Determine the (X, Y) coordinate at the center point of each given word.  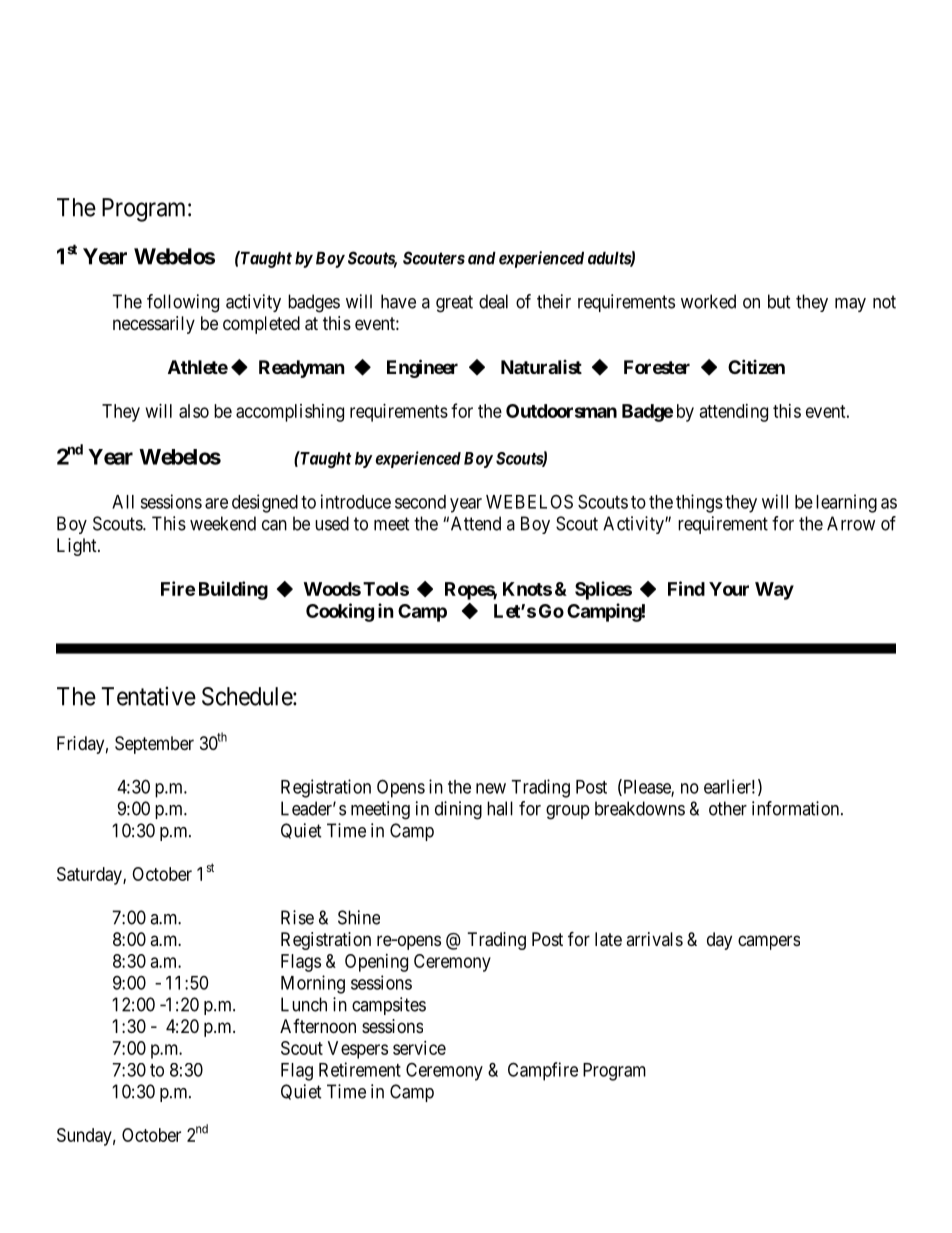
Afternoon (318, 1026)
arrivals (654, 939)
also (194, 411)
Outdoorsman (561, 411)
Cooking (340, 612)
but (779, 301)
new (491, 788)
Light (78, 547)
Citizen (756, 366)
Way (774, 591)
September (154, 745)
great (454, 304)
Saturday (90, 876)
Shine (359, 917)
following (183, 303)
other (728, 808)
